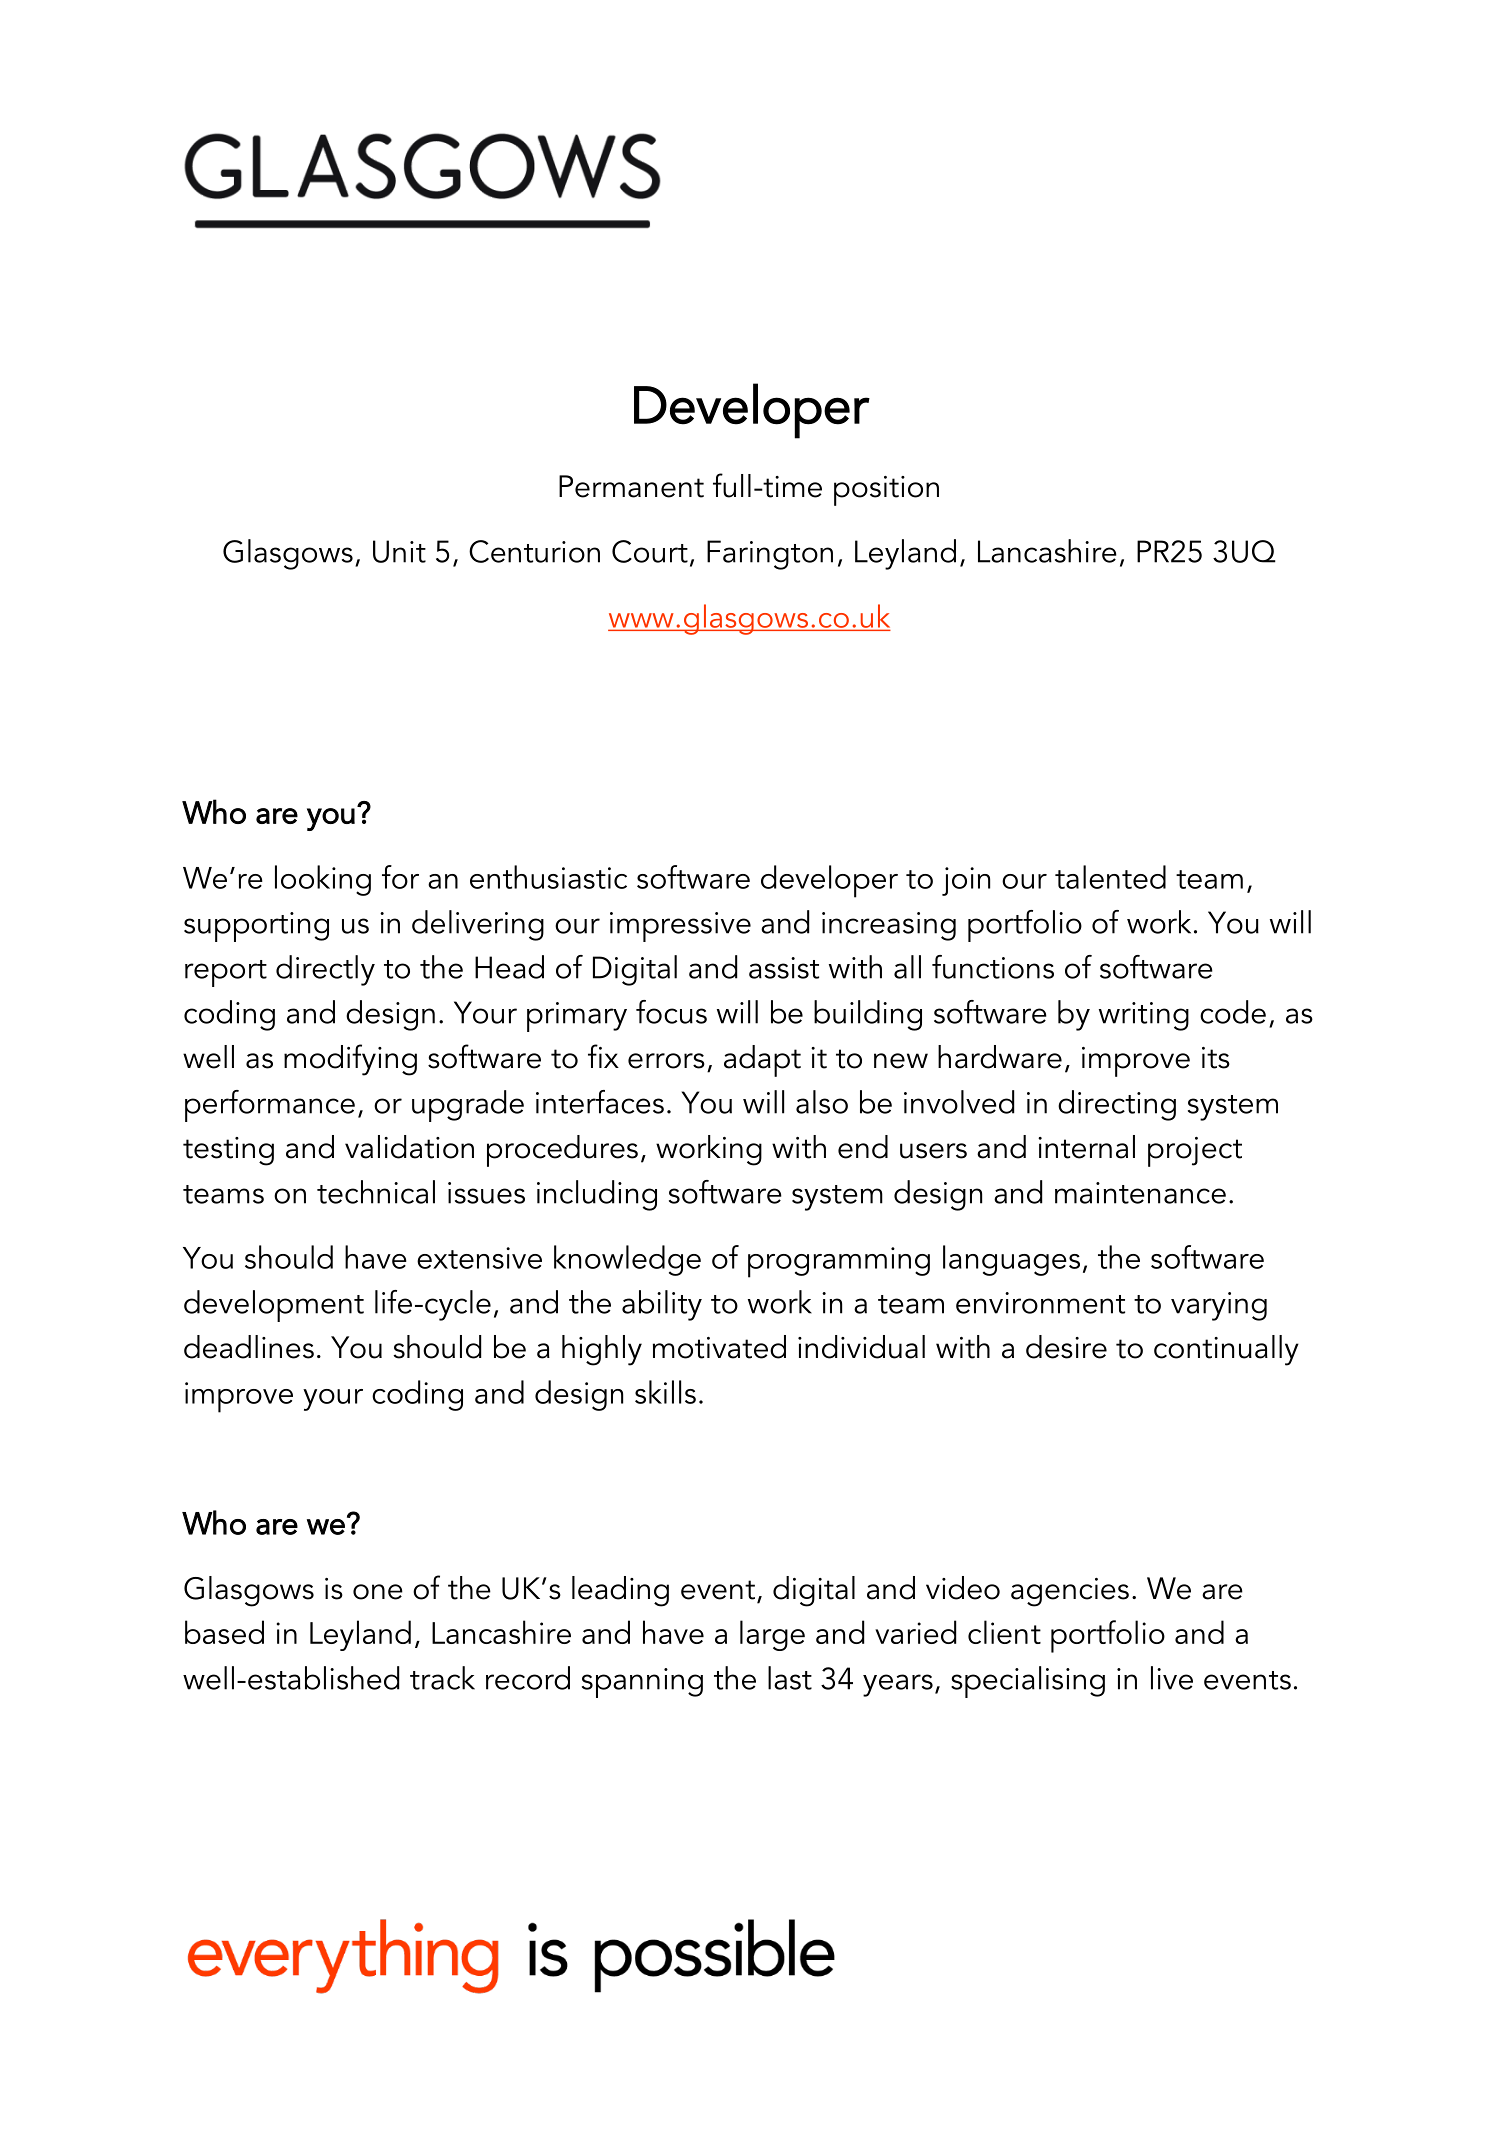  I want to click on one, so click(378, 1592).
